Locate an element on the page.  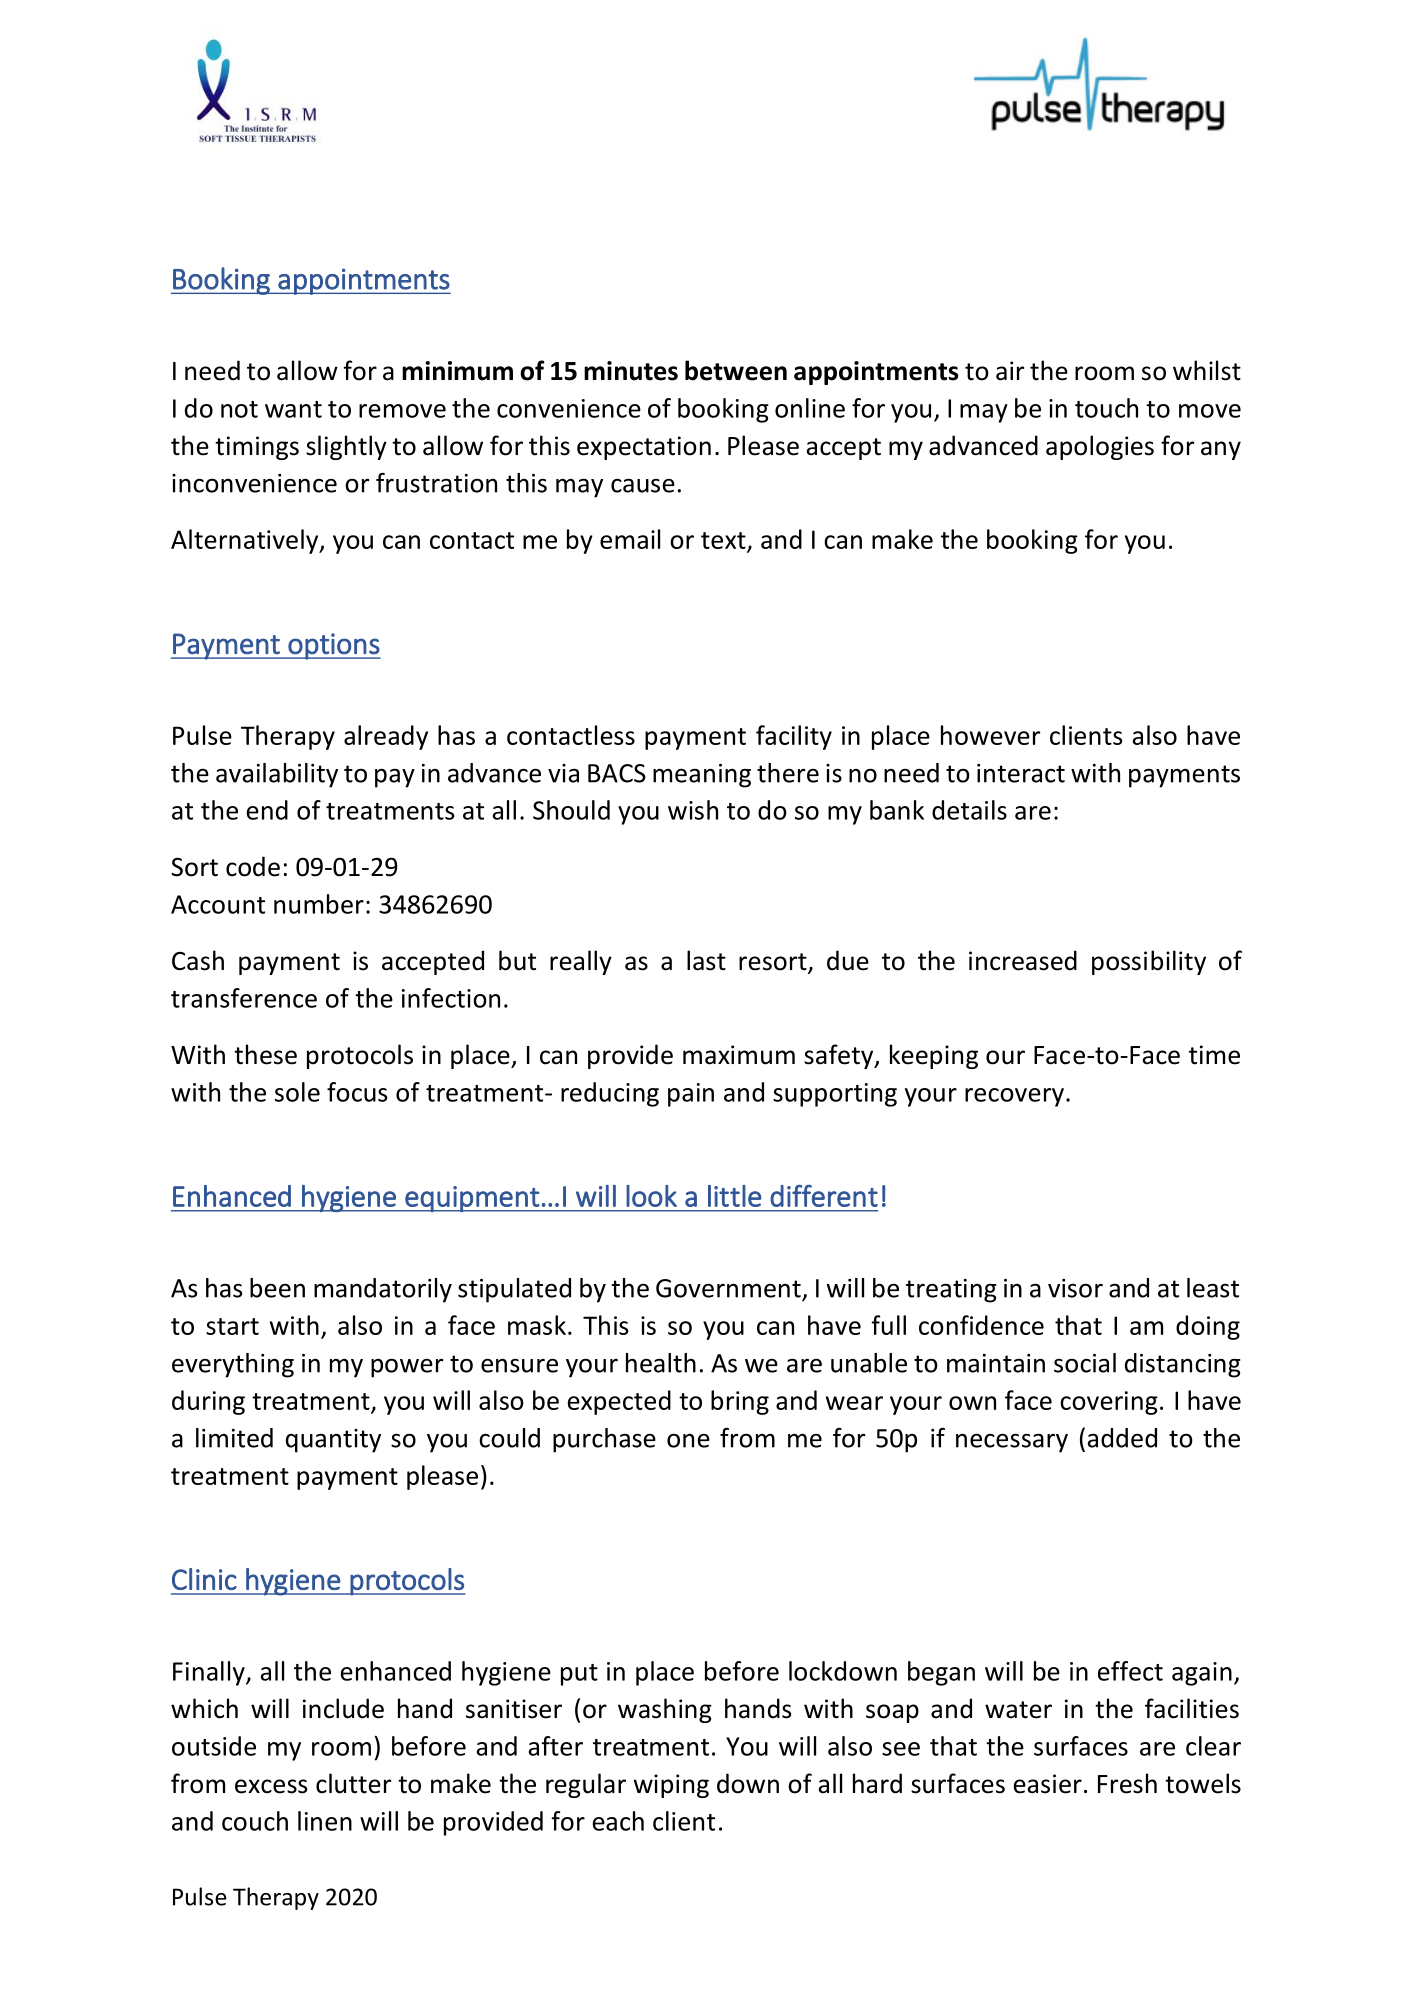
visor is located at coordinates (1075, 1288).
